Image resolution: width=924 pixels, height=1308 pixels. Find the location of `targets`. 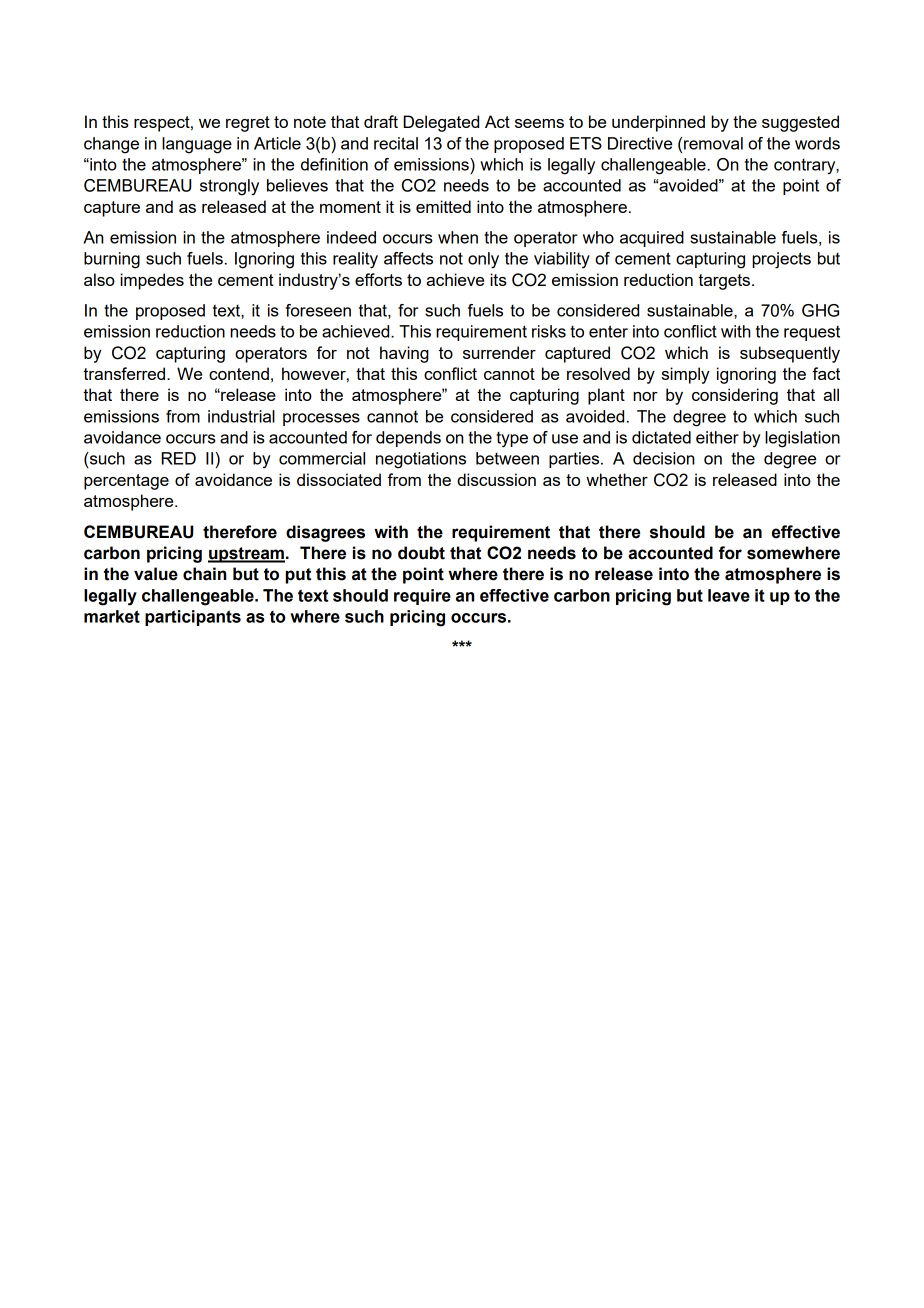

targets is located at coordinates (724, 282).
